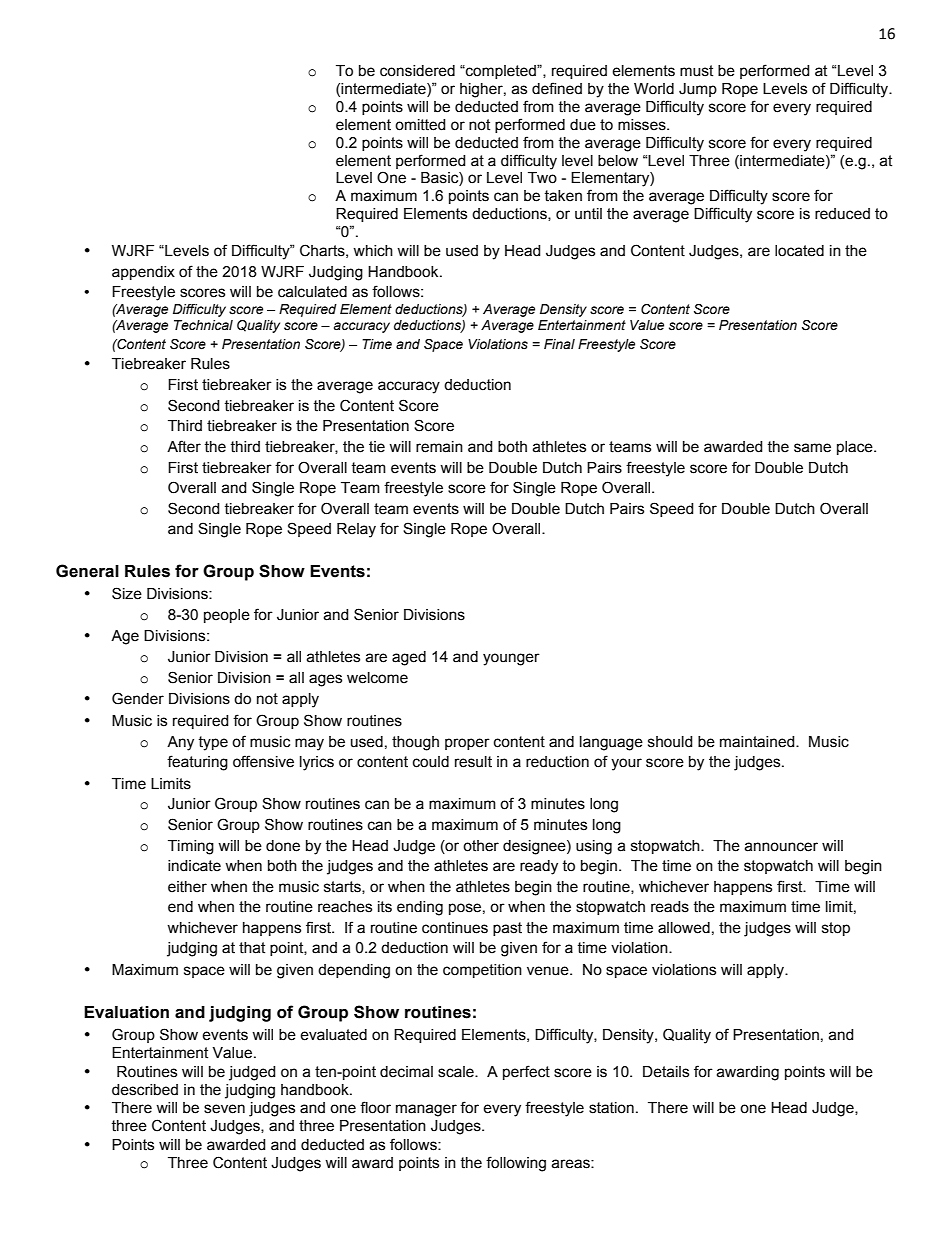 This document has height=1233, width=952. I want to click on Final, so click(559, 344).
